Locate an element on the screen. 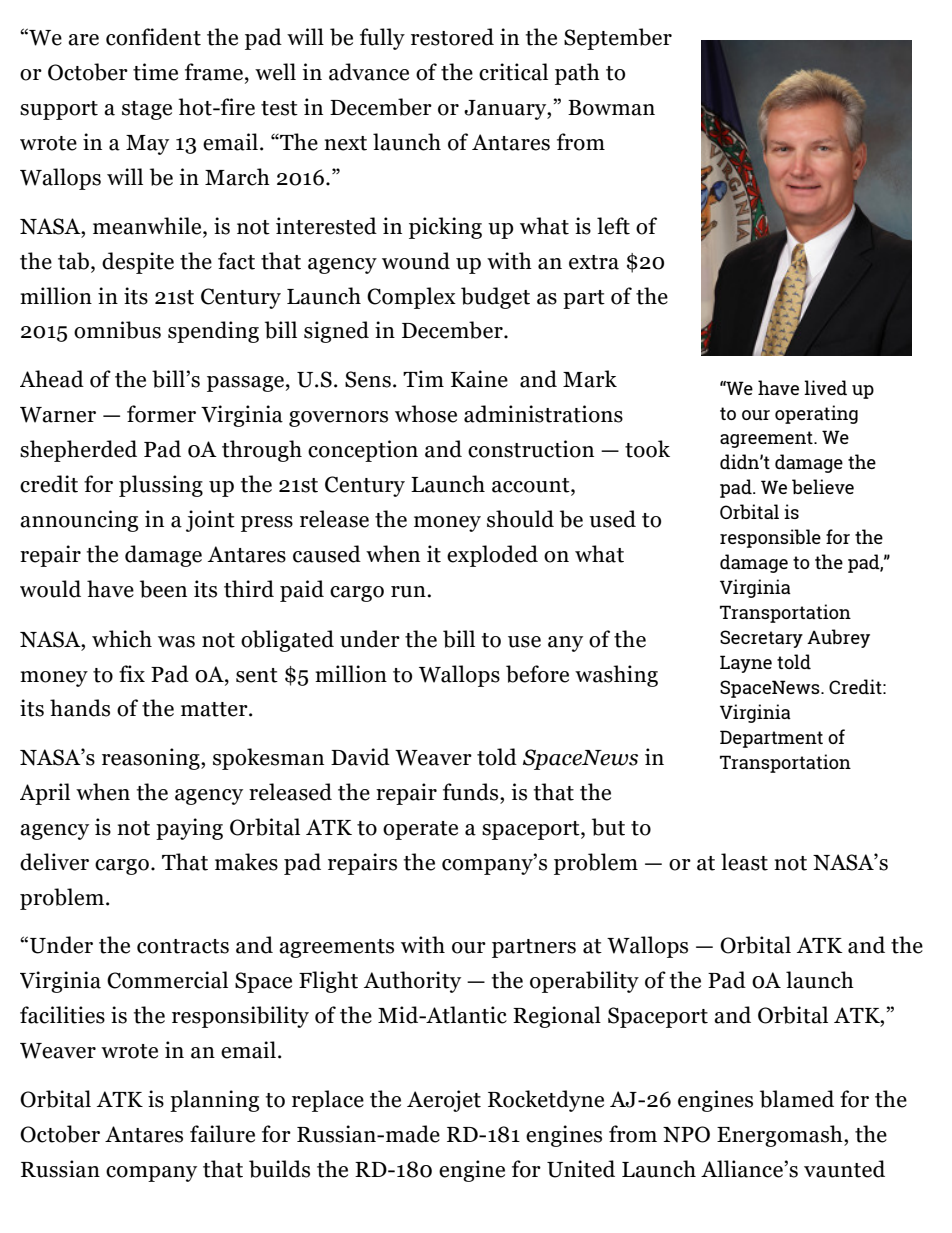 Image resolution: width=952 pixels, height=1233 pixels. failure is located at coordinates (222, 1134).
